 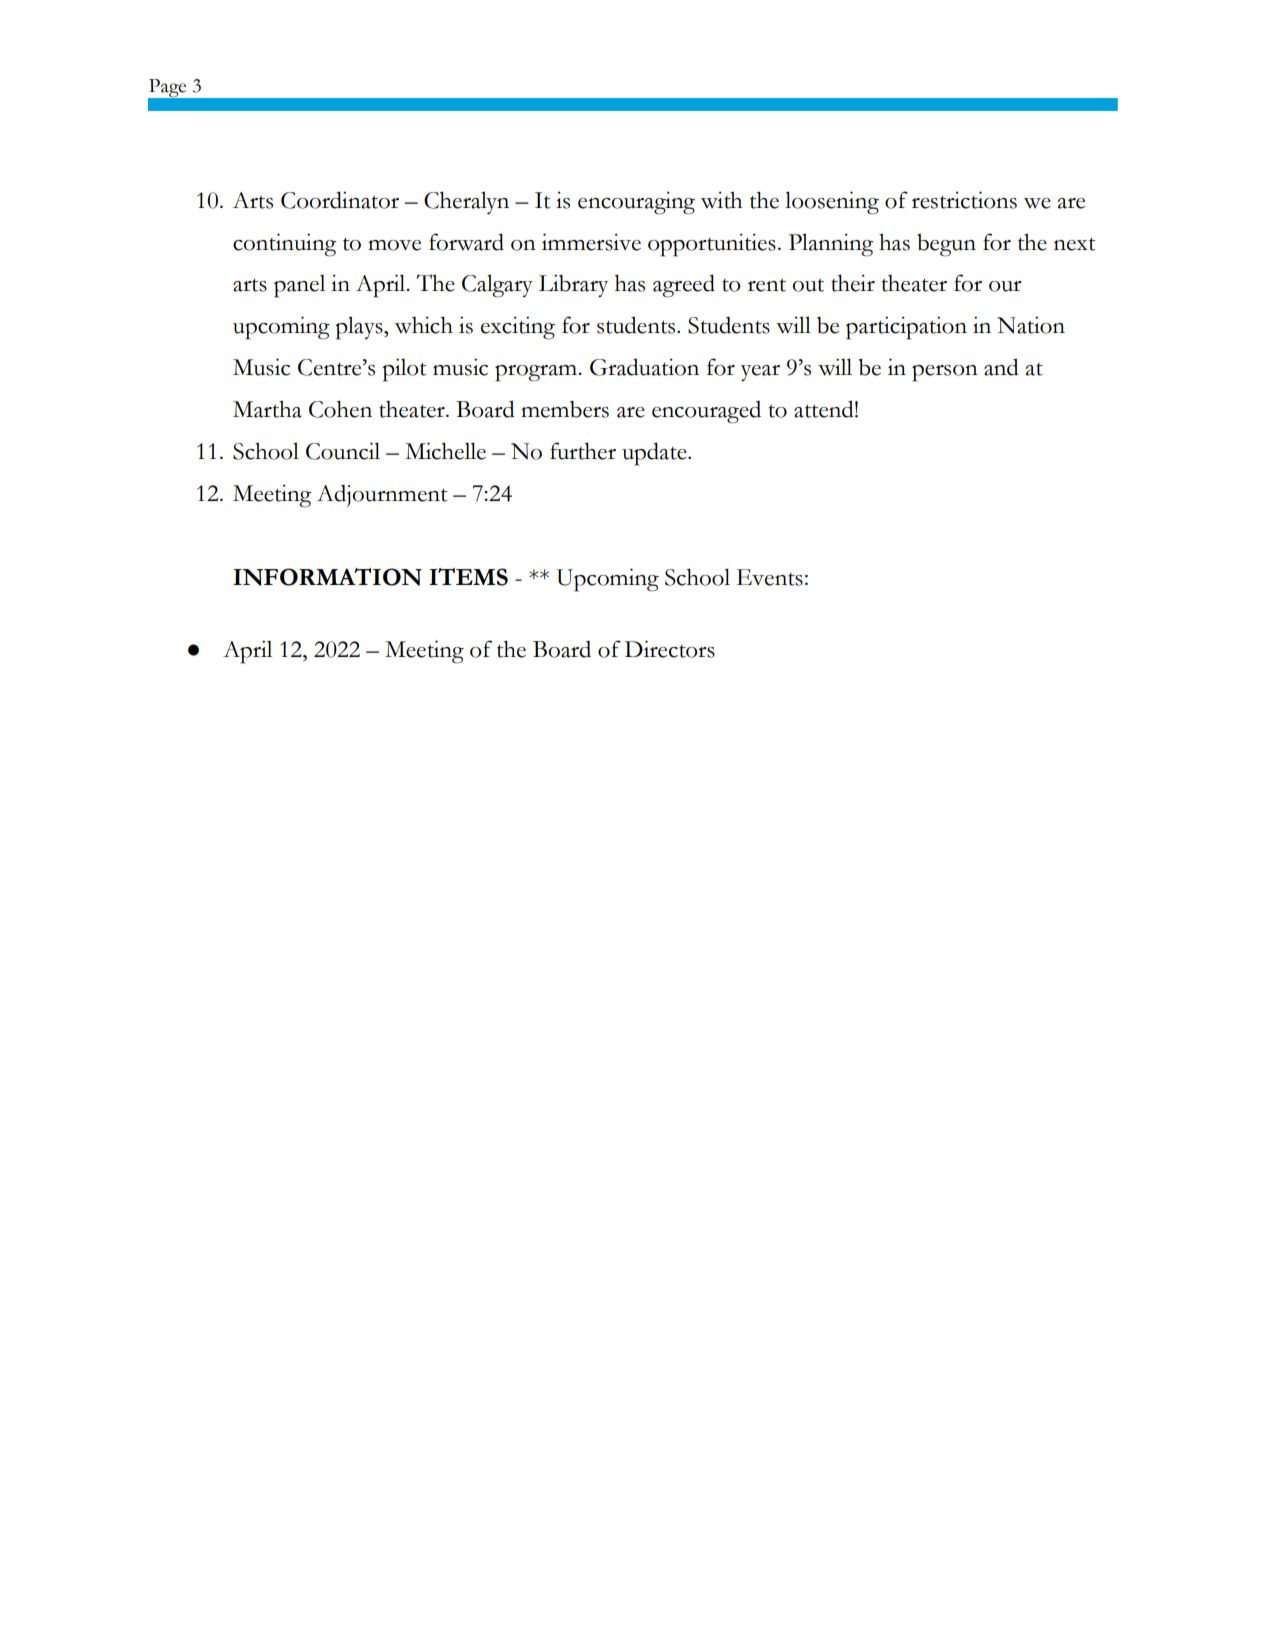 What do you see at coordinates (670, 649) in the document?
I see `Directors` at bounding box center [670, 649].
